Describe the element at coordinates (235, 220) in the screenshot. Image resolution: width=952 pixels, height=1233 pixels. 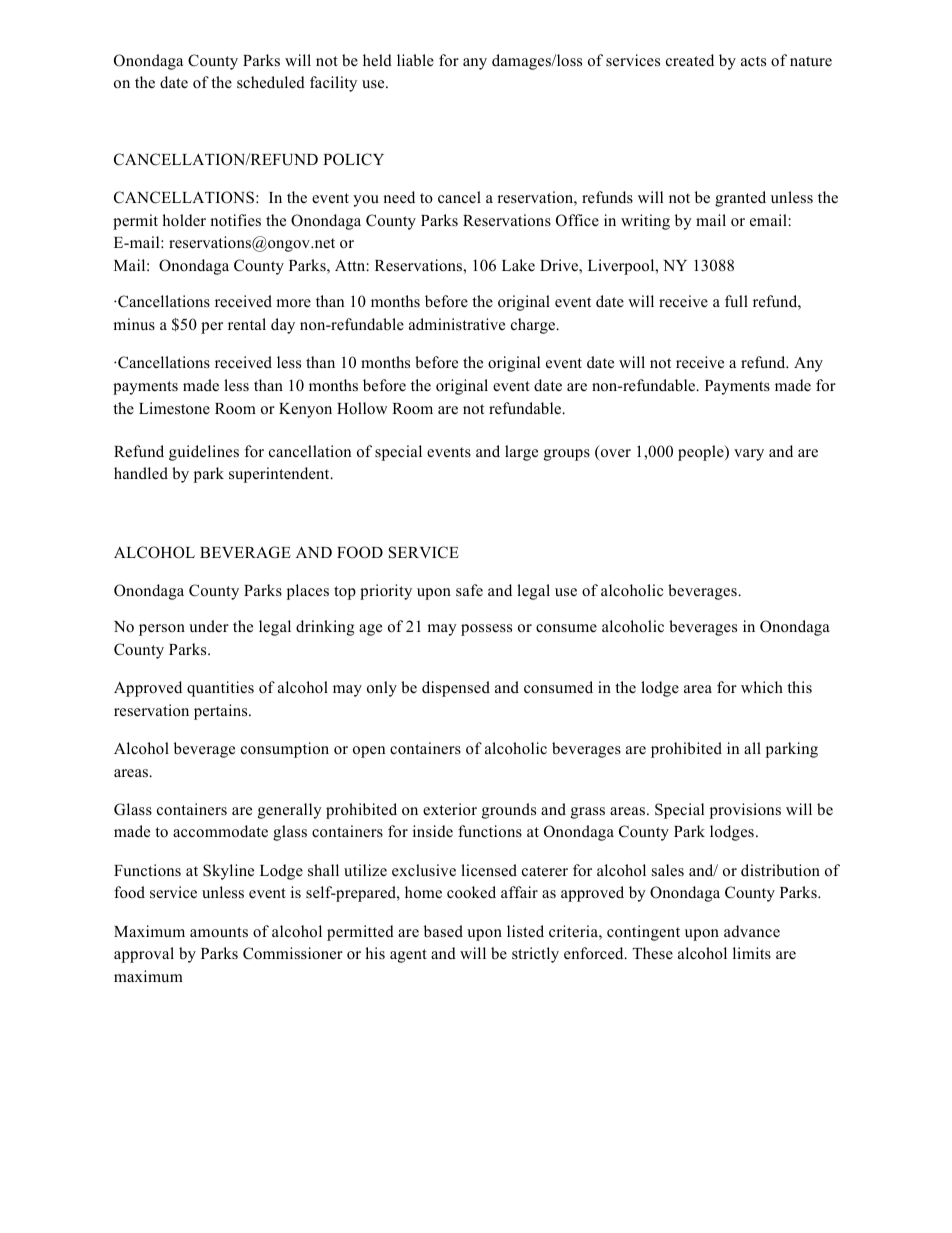
I see `notifies` at that location.
